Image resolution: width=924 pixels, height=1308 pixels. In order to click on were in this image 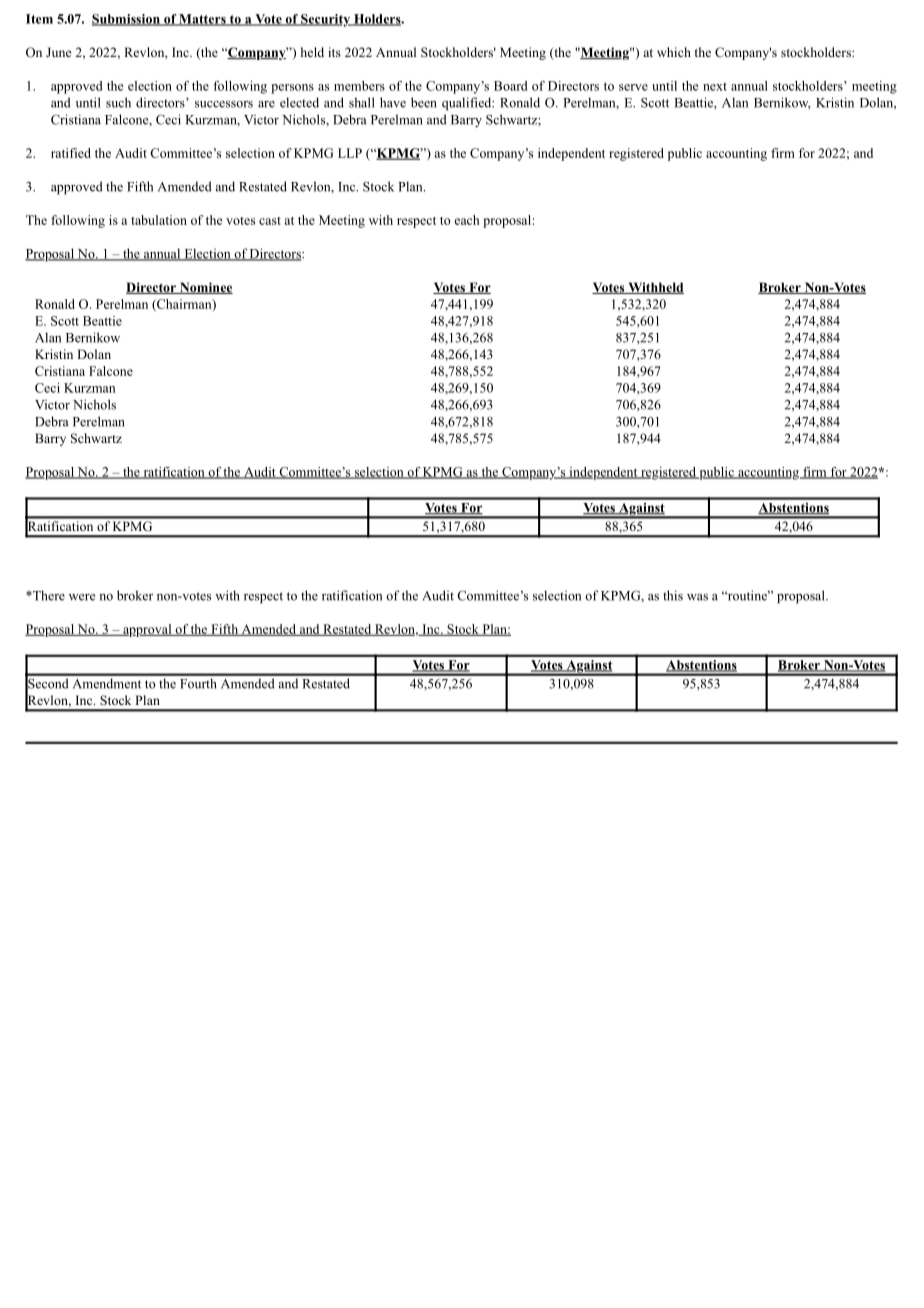, I will do `click(82, 597)`.
